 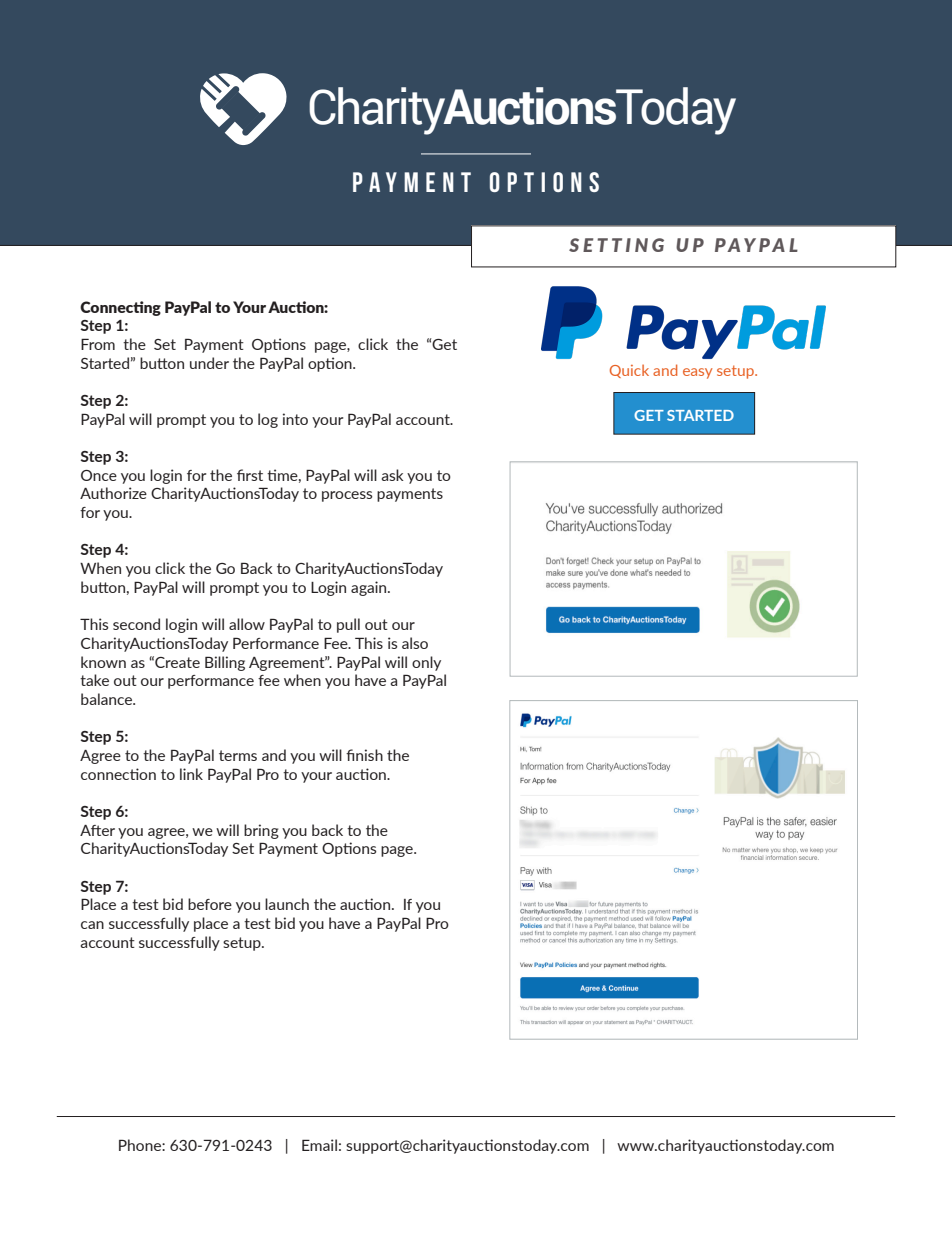 I want to click on launch, so click(x=287, y=904).
